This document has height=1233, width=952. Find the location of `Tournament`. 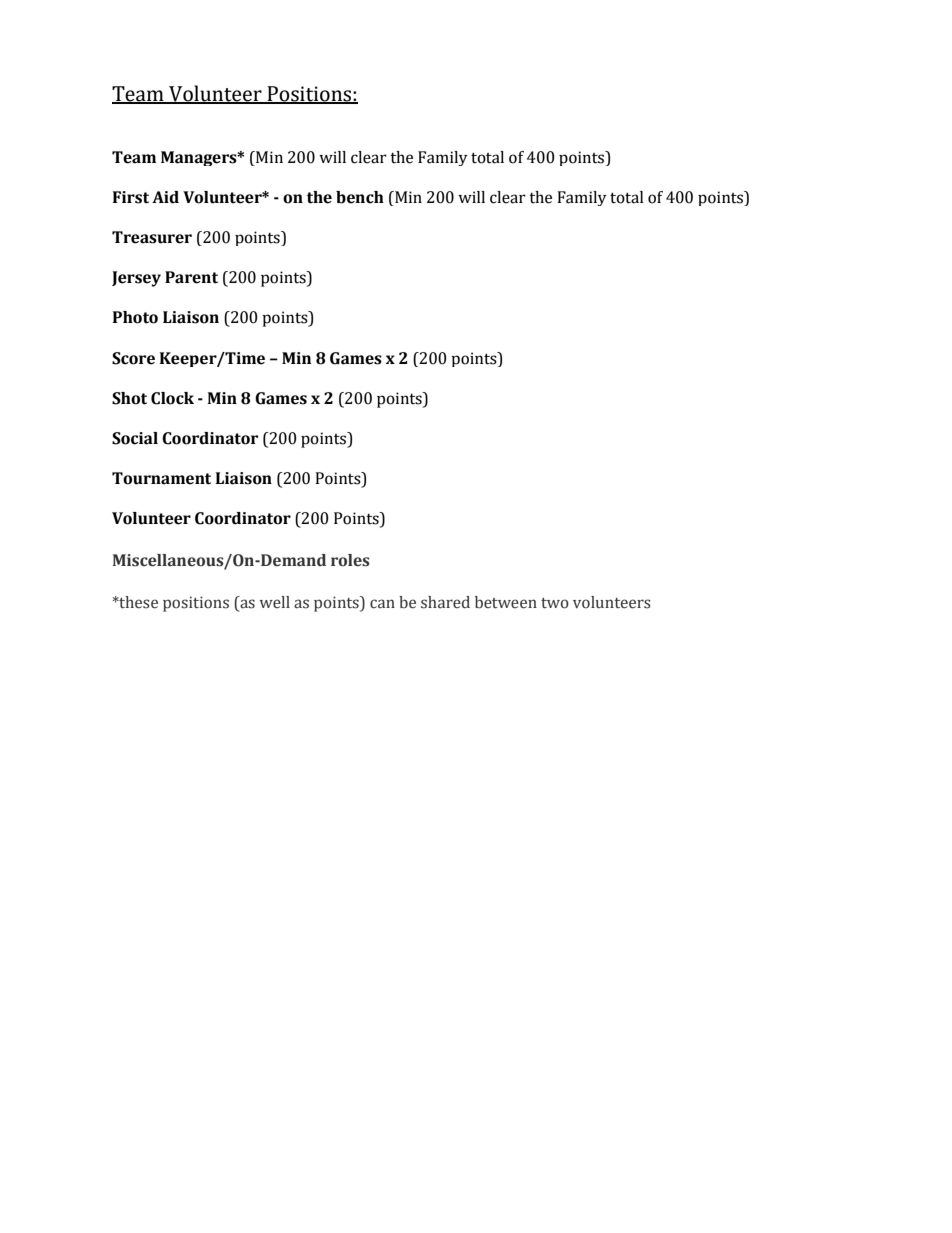

Tournament is located at coordinates (161, 478).
